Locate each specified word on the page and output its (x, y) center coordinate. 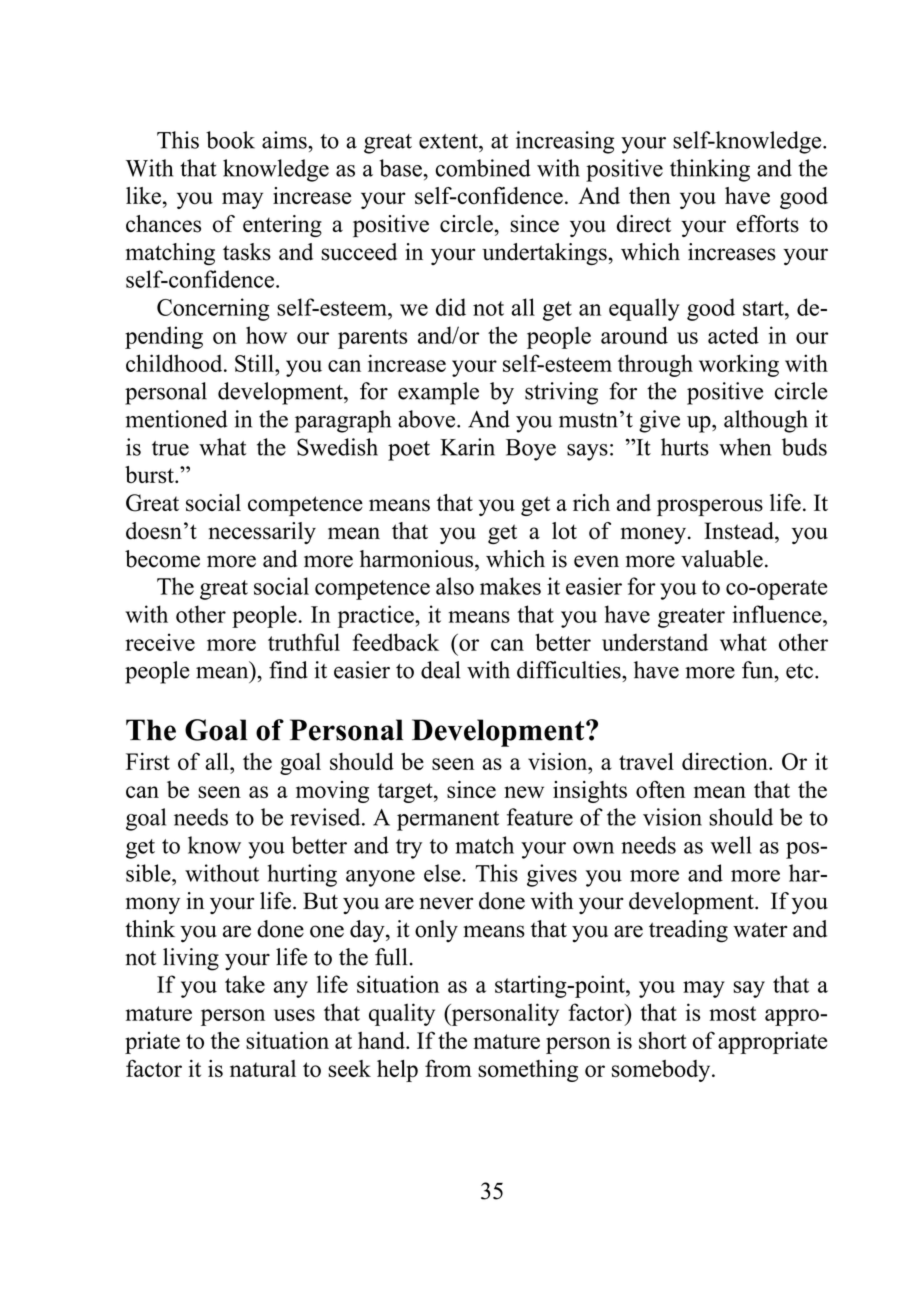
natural (263, 1068)
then (650, 195)
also (455, 586)
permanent (448, 821)
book (230, 140)
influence (778, 614)
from (448, 1068)
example (438, 393)
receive (160, 642)
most (732, 1013)
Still (255, 363)
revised (326, 817)
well (731, 845)
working (739, 365)
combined (483, 168)
